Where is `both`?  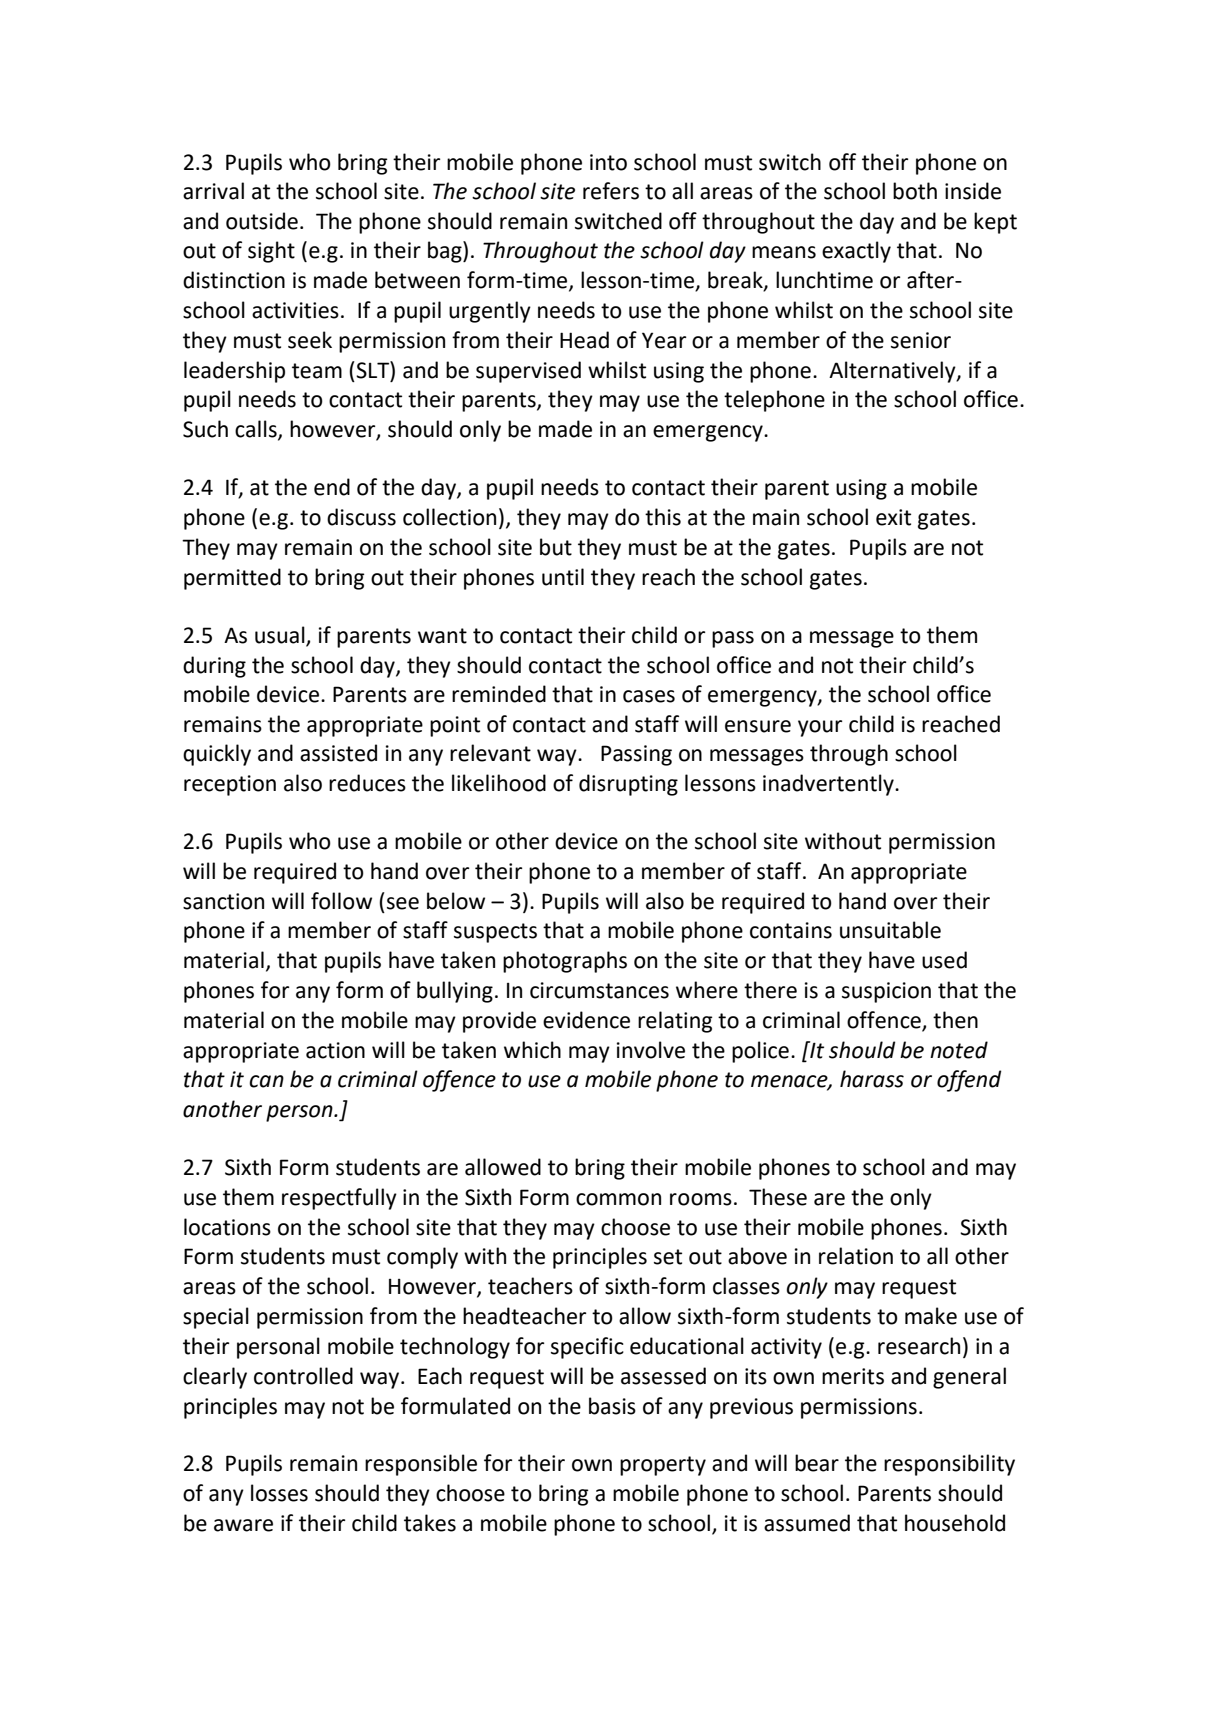
both is located at coordinates (915, 191).
